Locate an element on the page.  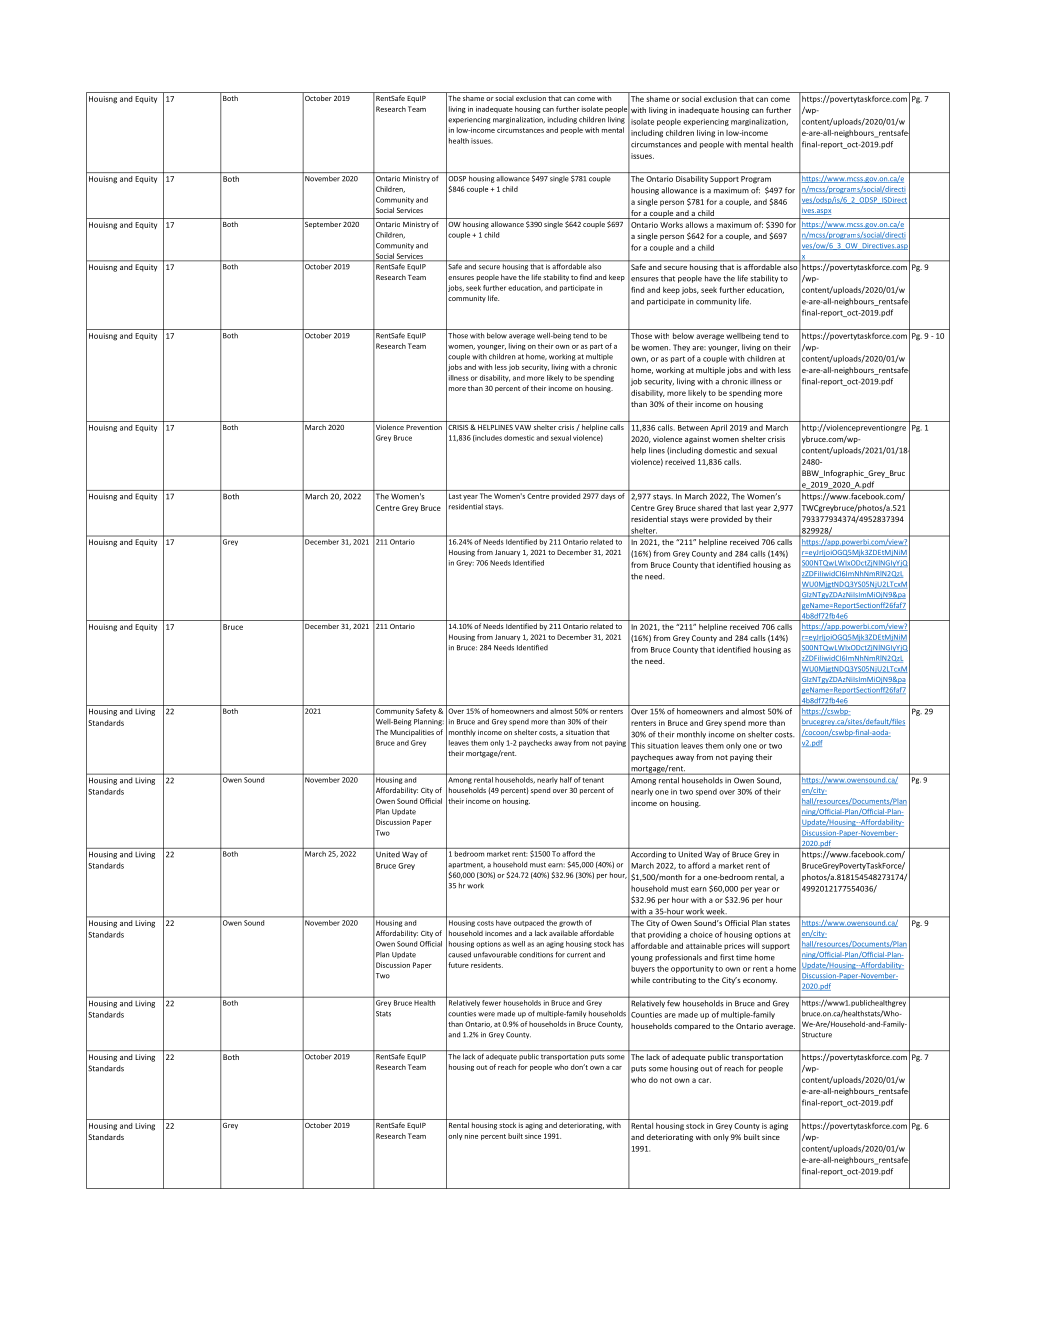
days is located at coordinates (608, 496).
